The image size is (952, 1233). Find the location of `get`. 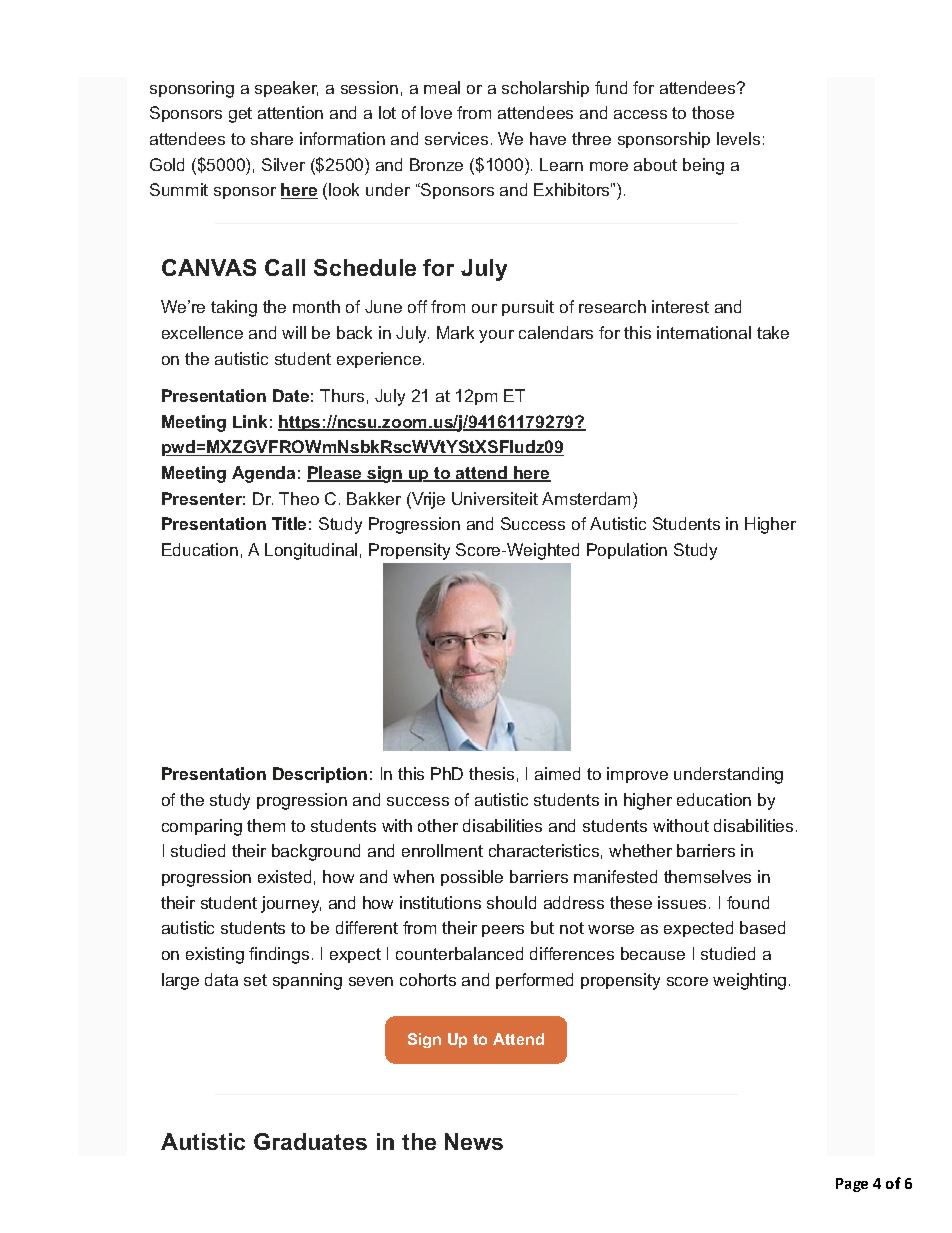

get is located at coordinates (240, 115).
